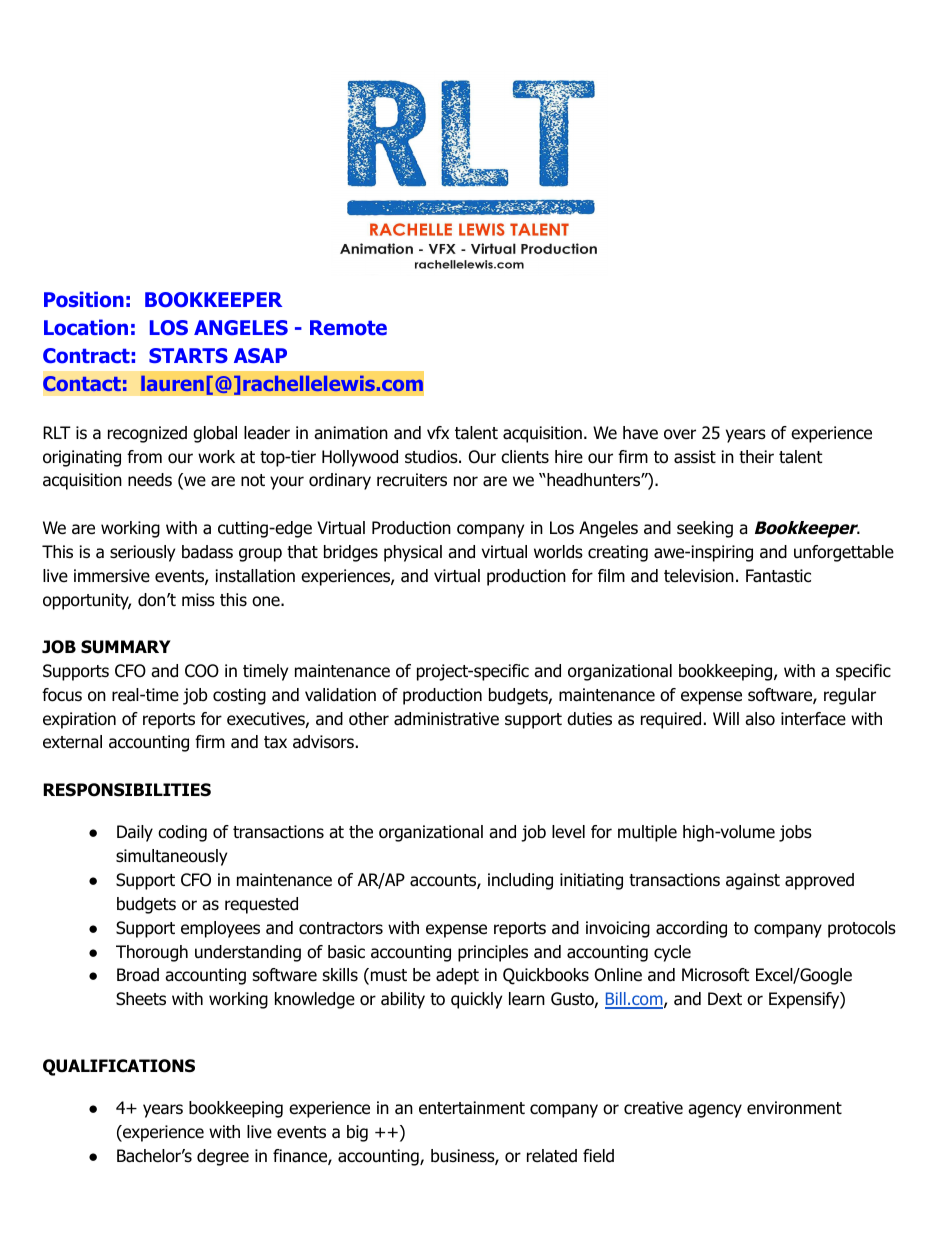 The image size is (952, 1233). I want to click on degree, so click(223, 1157).
